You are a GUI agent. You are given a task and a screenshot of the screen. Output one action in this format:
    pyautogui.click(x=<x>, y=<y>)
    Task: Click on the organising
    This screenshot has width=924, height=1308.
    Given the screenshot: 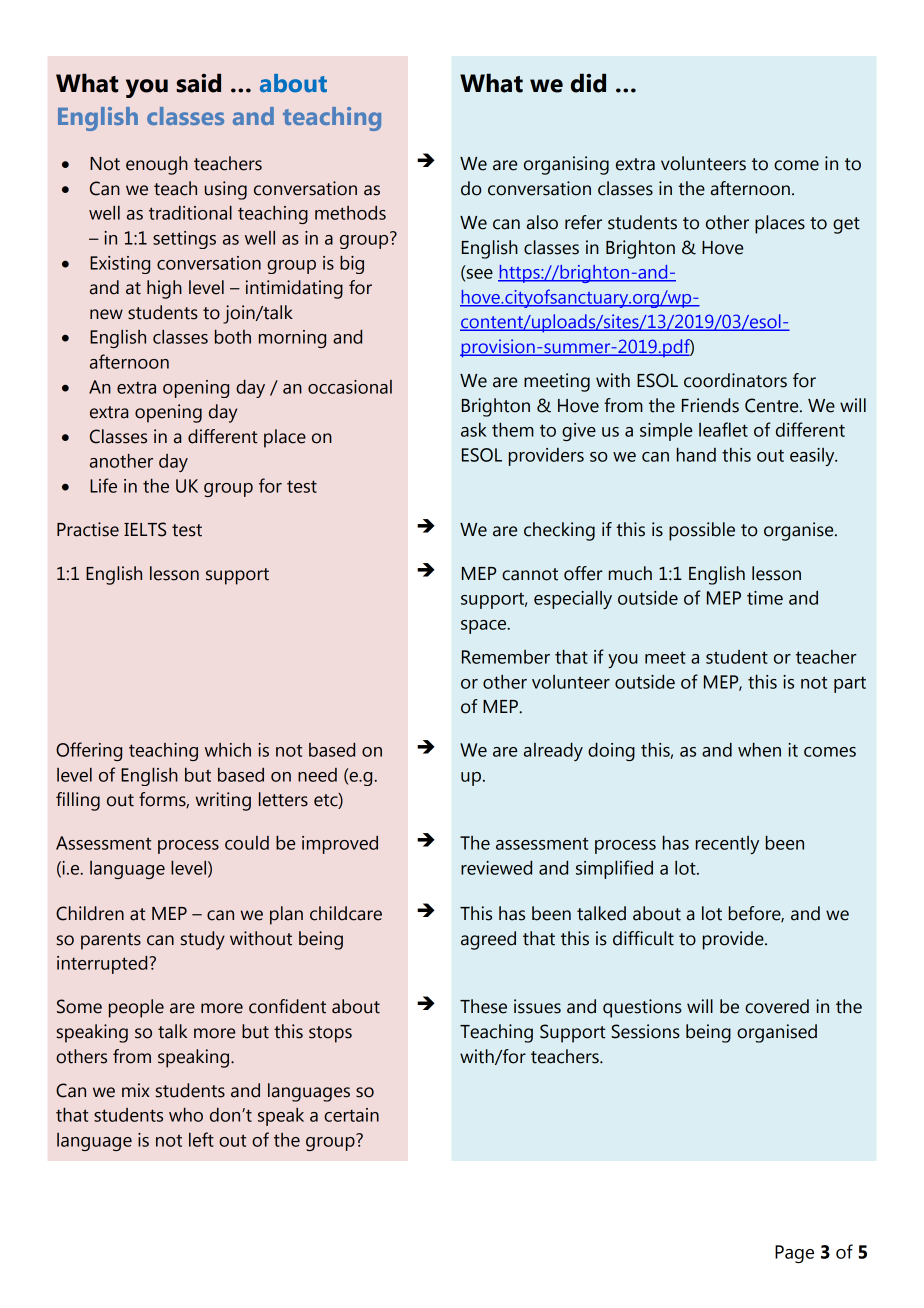 What is the action you would take?
    pyautogui.click(x=566, y=165)
